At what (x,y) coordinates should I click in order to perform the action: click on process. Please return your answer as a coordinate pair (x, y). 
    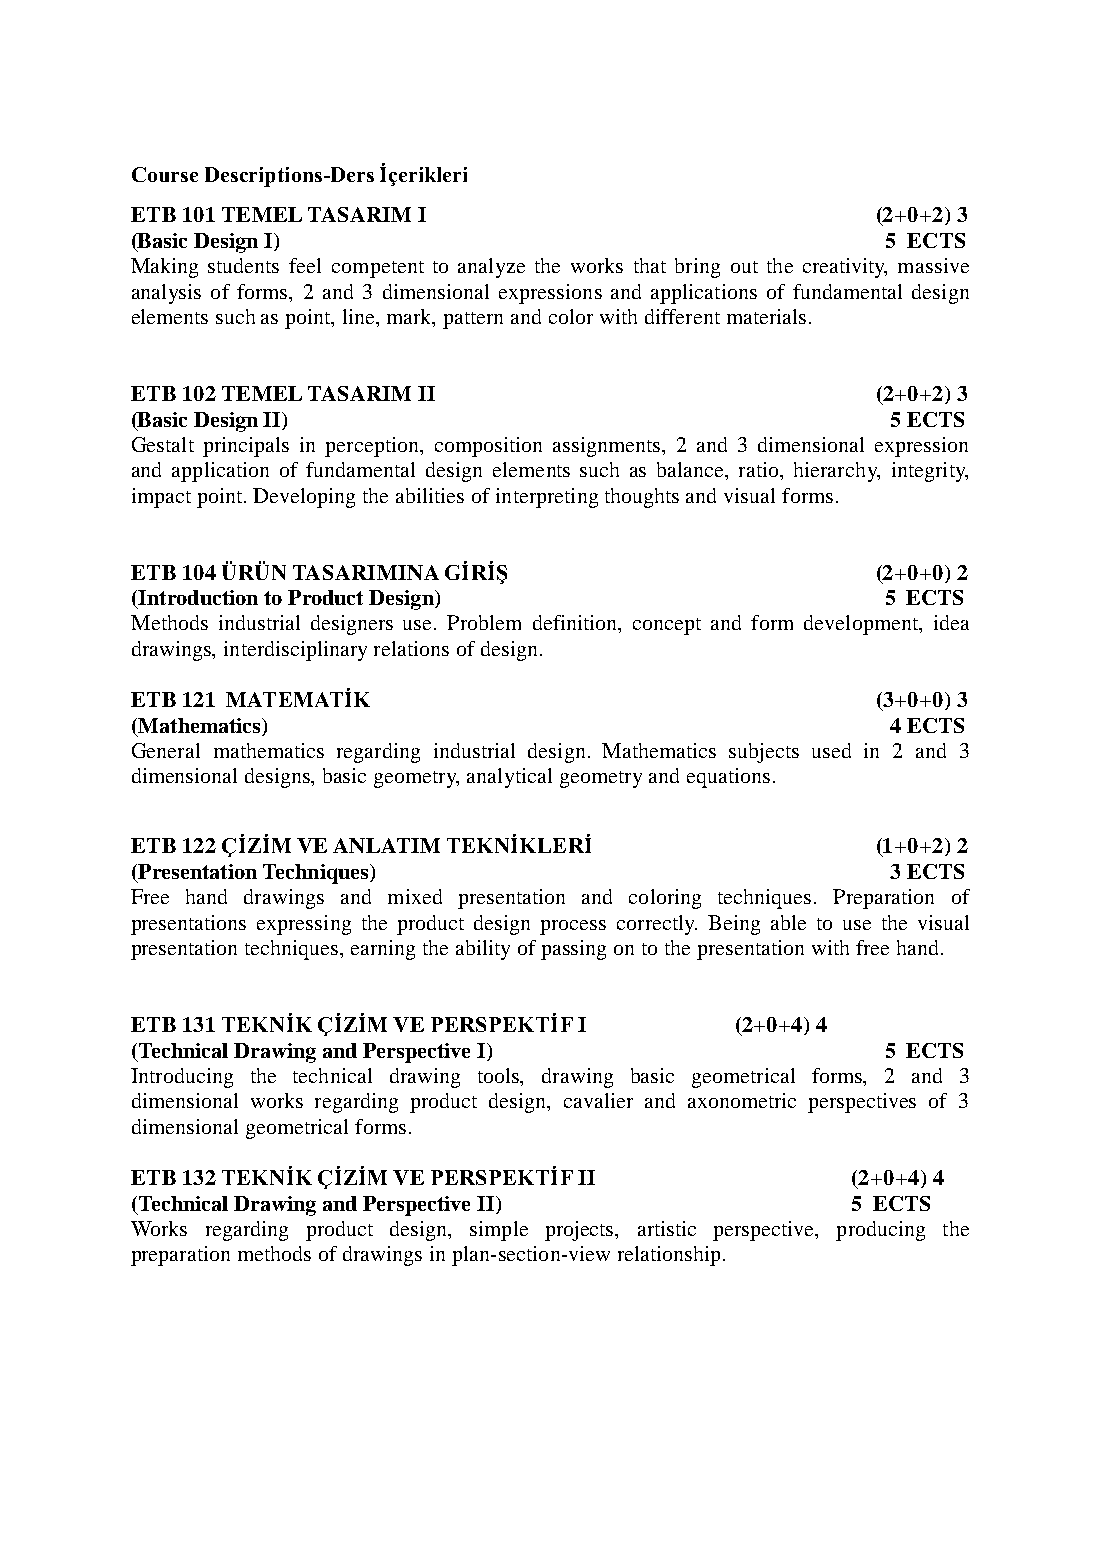
    Looking at the image, I should click on (573, 927).
